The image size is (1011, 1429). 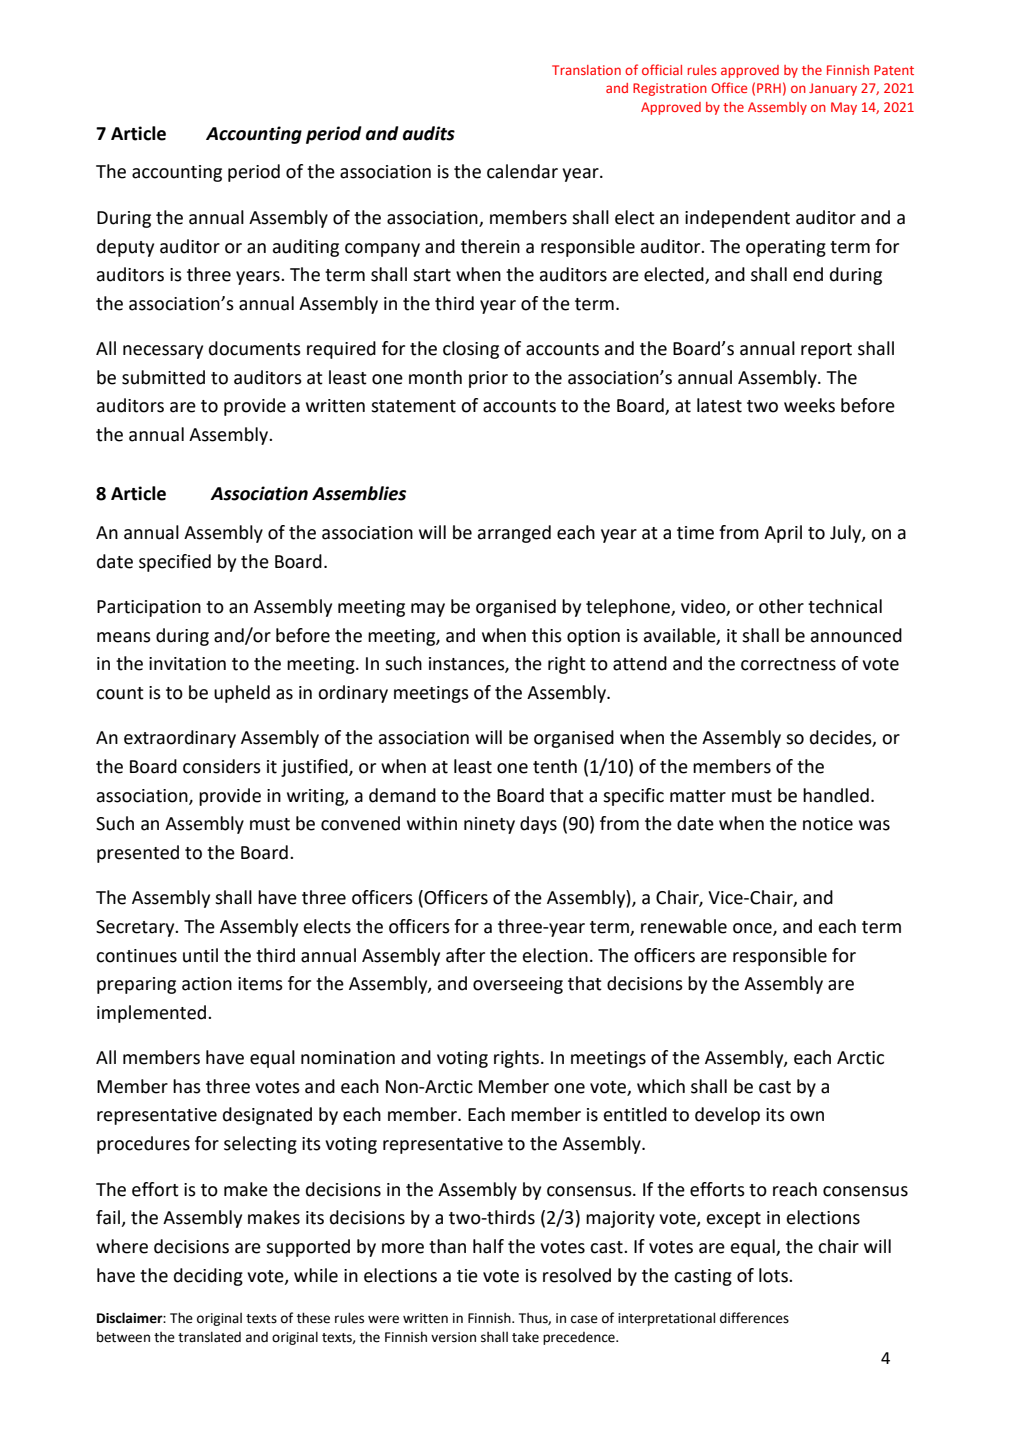 I want to click on January, so click(x=833, y=89).
